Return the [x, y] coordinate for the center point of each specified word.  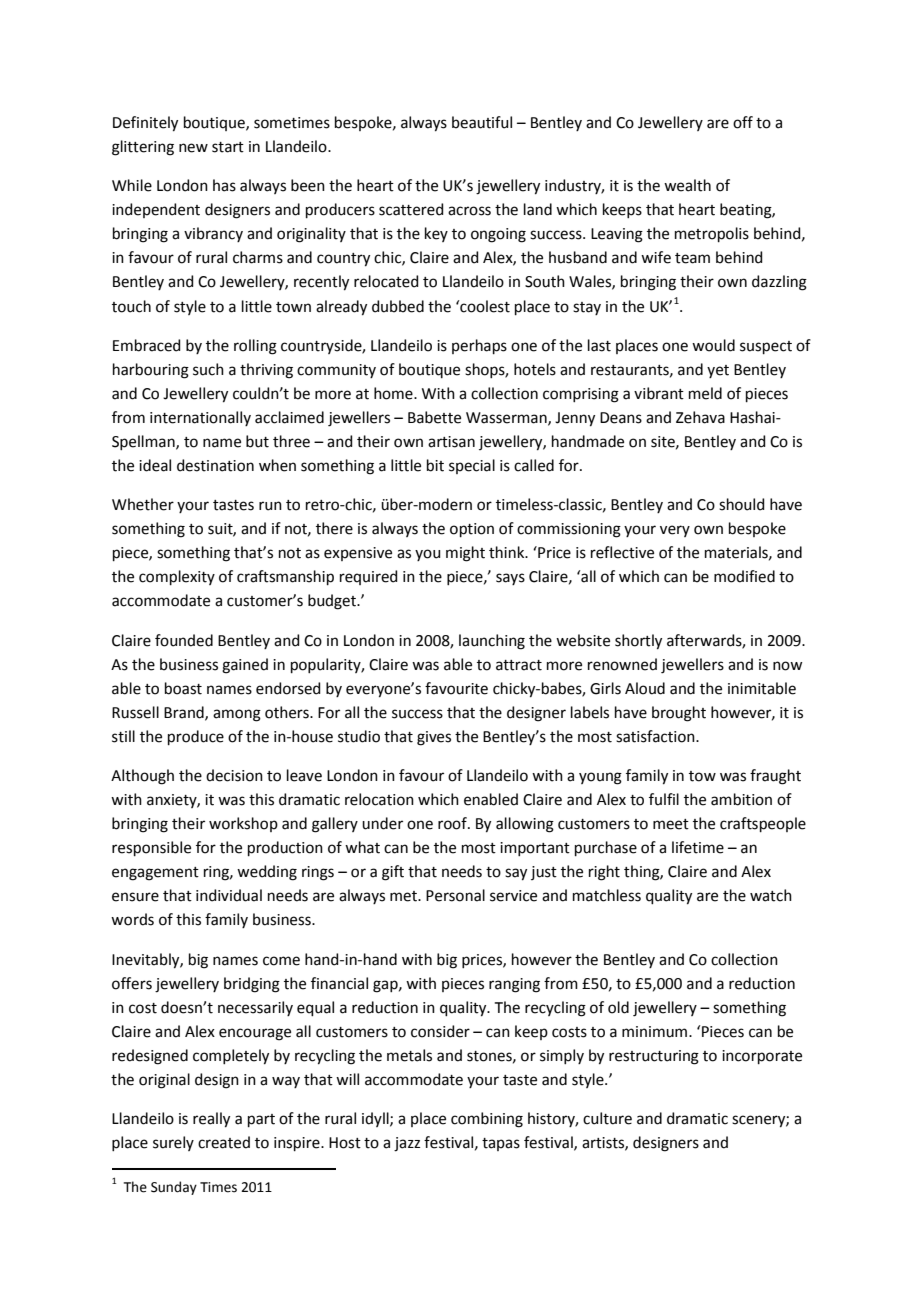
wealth [687, 185]
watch [771, 895]
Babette [434, 417]
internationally [200, 418]
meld [705, 393]
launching [492, 642]
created [224, 1142]
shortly [638, 642]
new [193, 148]
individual [229, 895]
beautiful [482, 122]
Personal [455, 895]
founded [184, 640]
